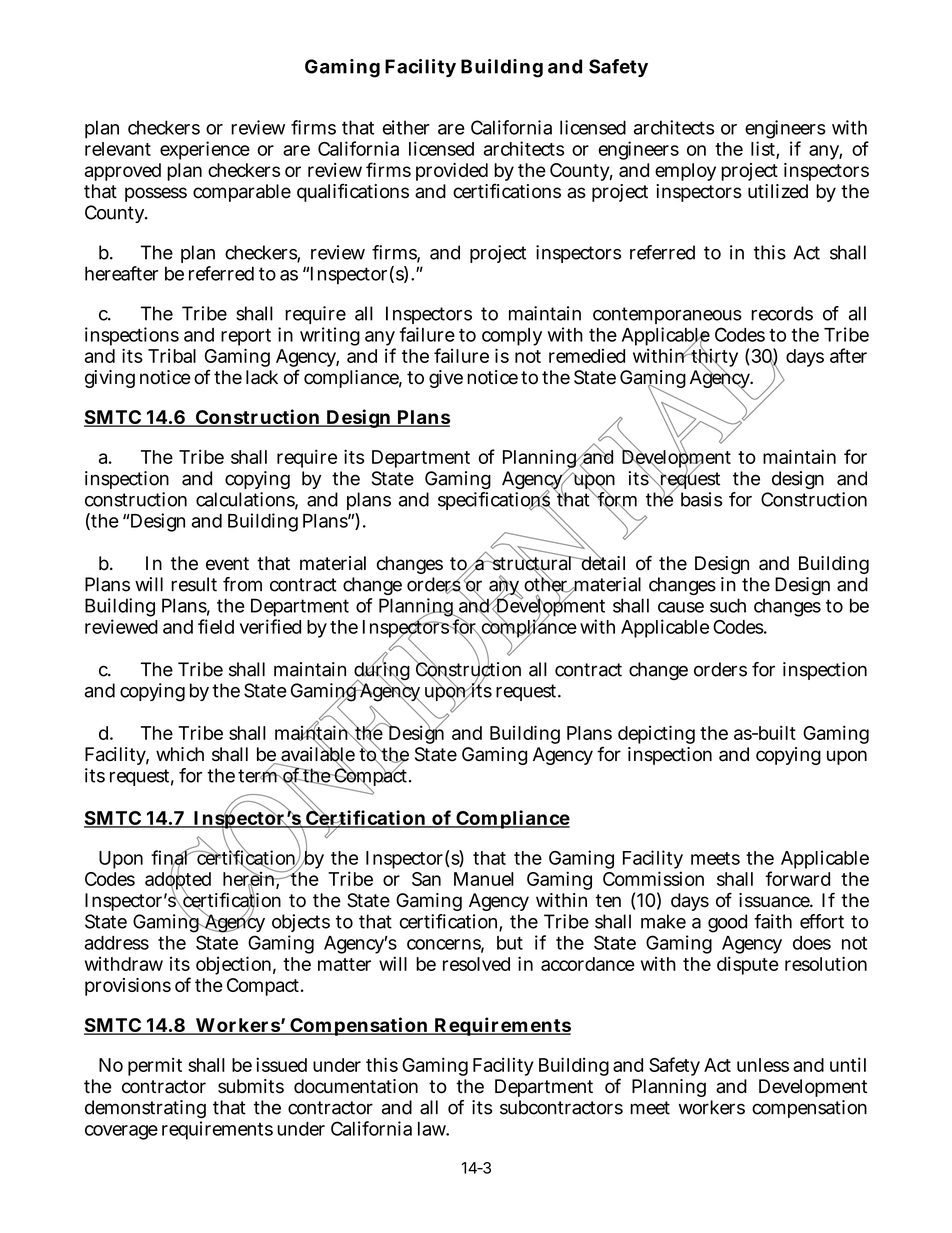  What do you see at coordinates (452, 172) in the screenshot?
I see `provided` at bounding box center [452, 172].
